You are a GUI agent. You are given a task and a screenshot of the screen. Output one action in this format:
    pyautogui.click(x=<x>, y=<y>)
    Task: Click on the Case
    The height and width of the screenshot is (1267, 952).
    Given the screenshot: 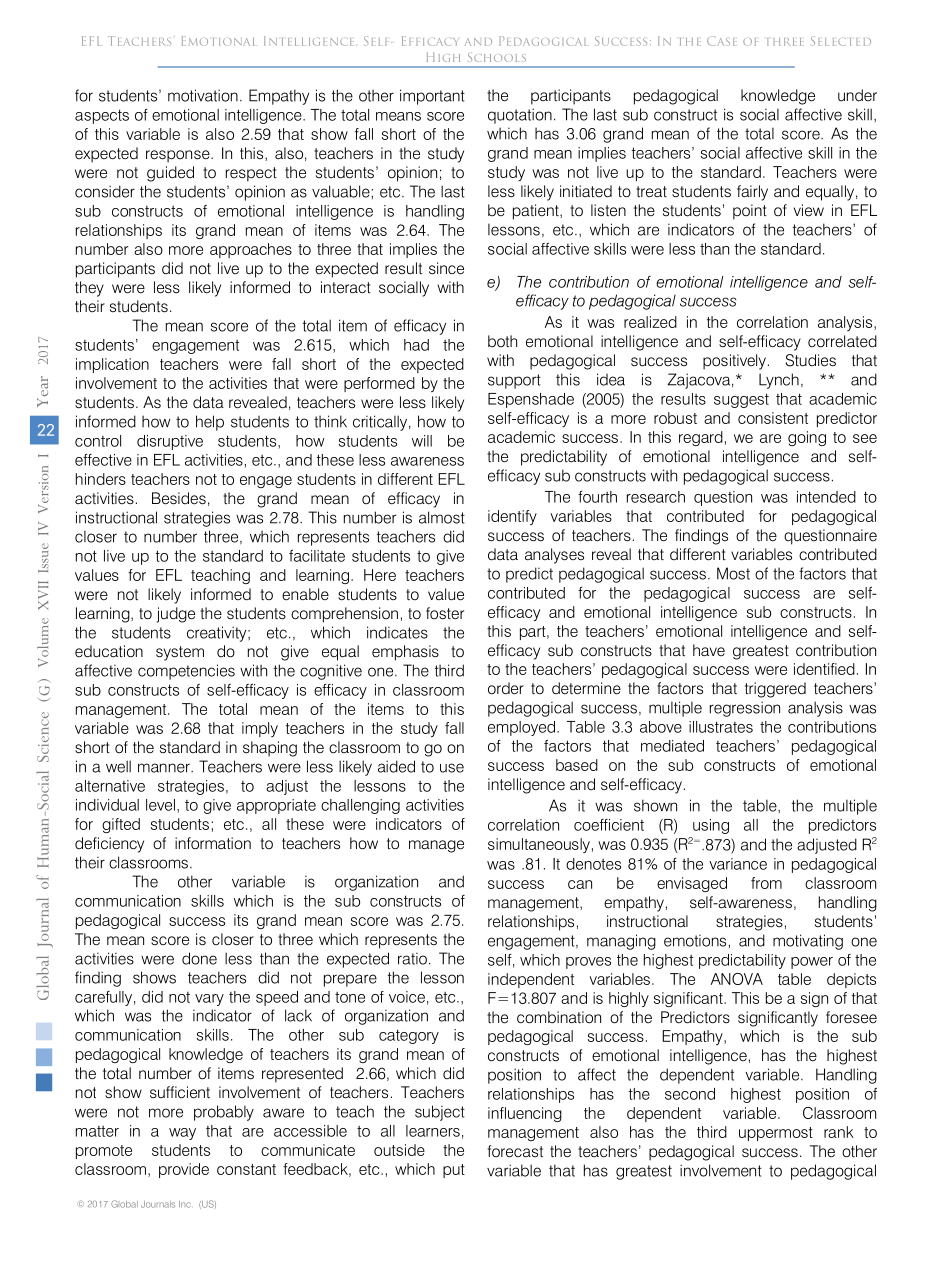 What is the action you would take?
    pyautogui.click(x=722, y=41)
